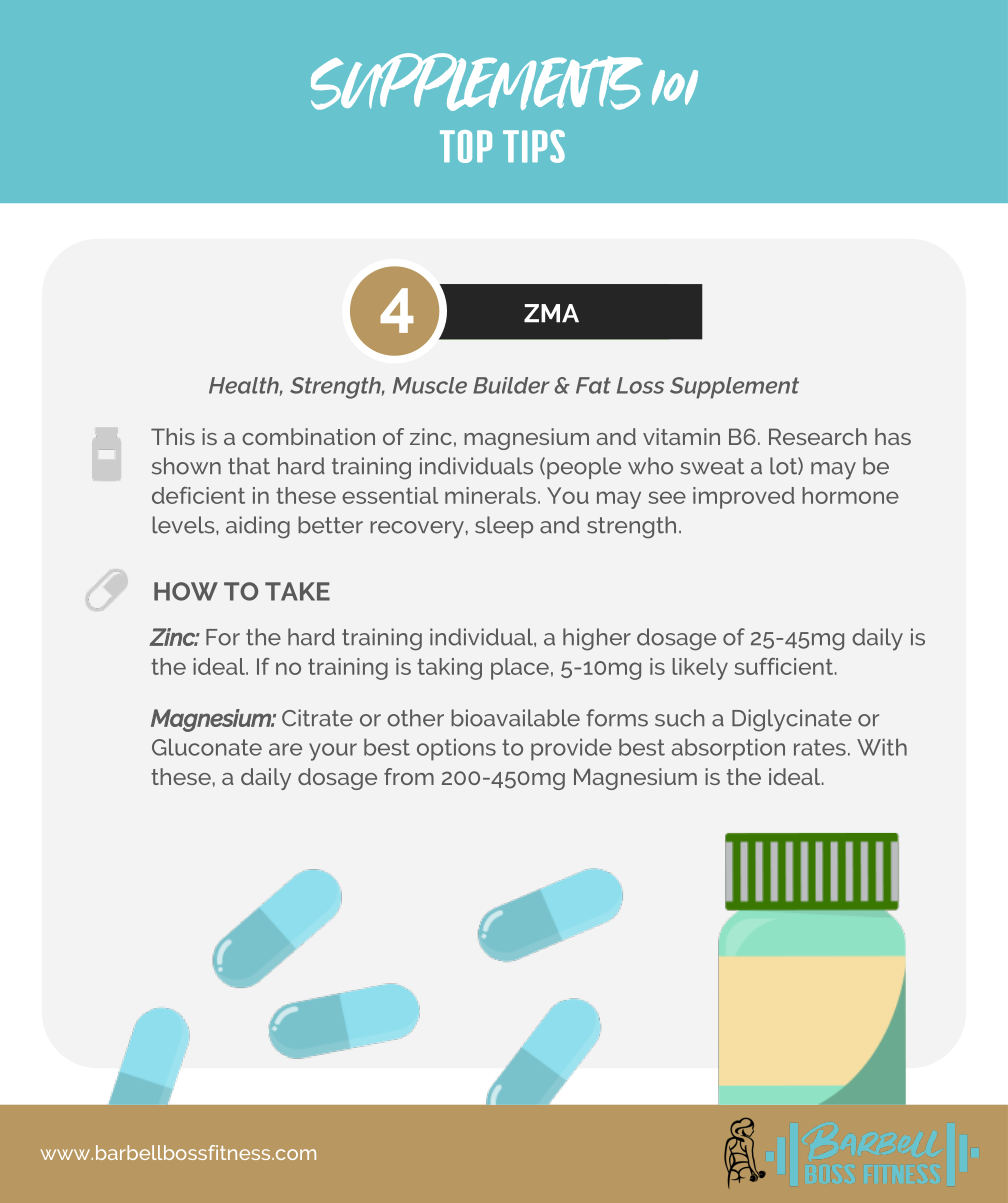 This screenshot has height=1203, width=1008. I want to click on improved, so click(744, 498).
